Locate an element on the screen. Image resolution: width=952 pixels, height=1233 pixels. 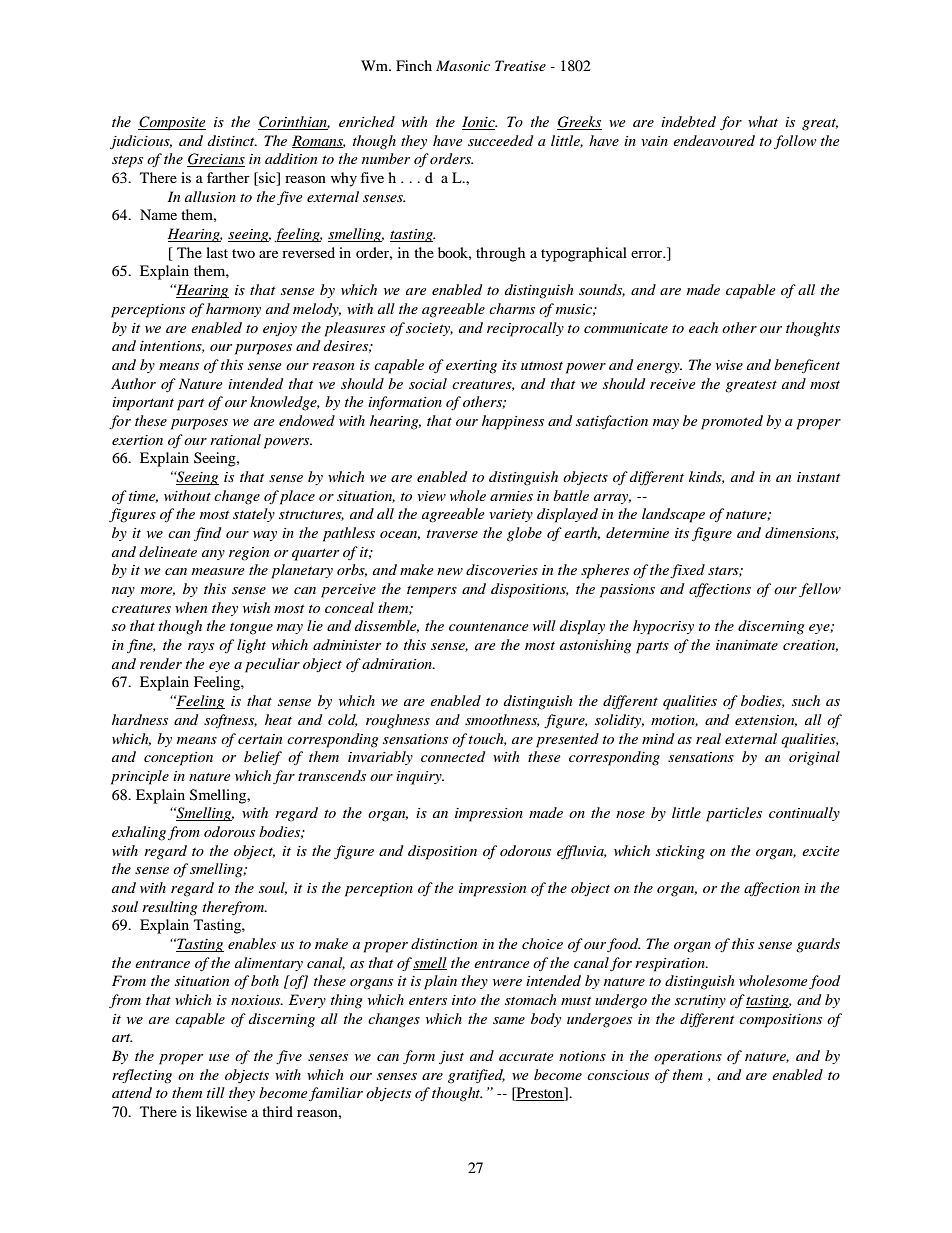
Ionic is located at coordinates (479, 123).
